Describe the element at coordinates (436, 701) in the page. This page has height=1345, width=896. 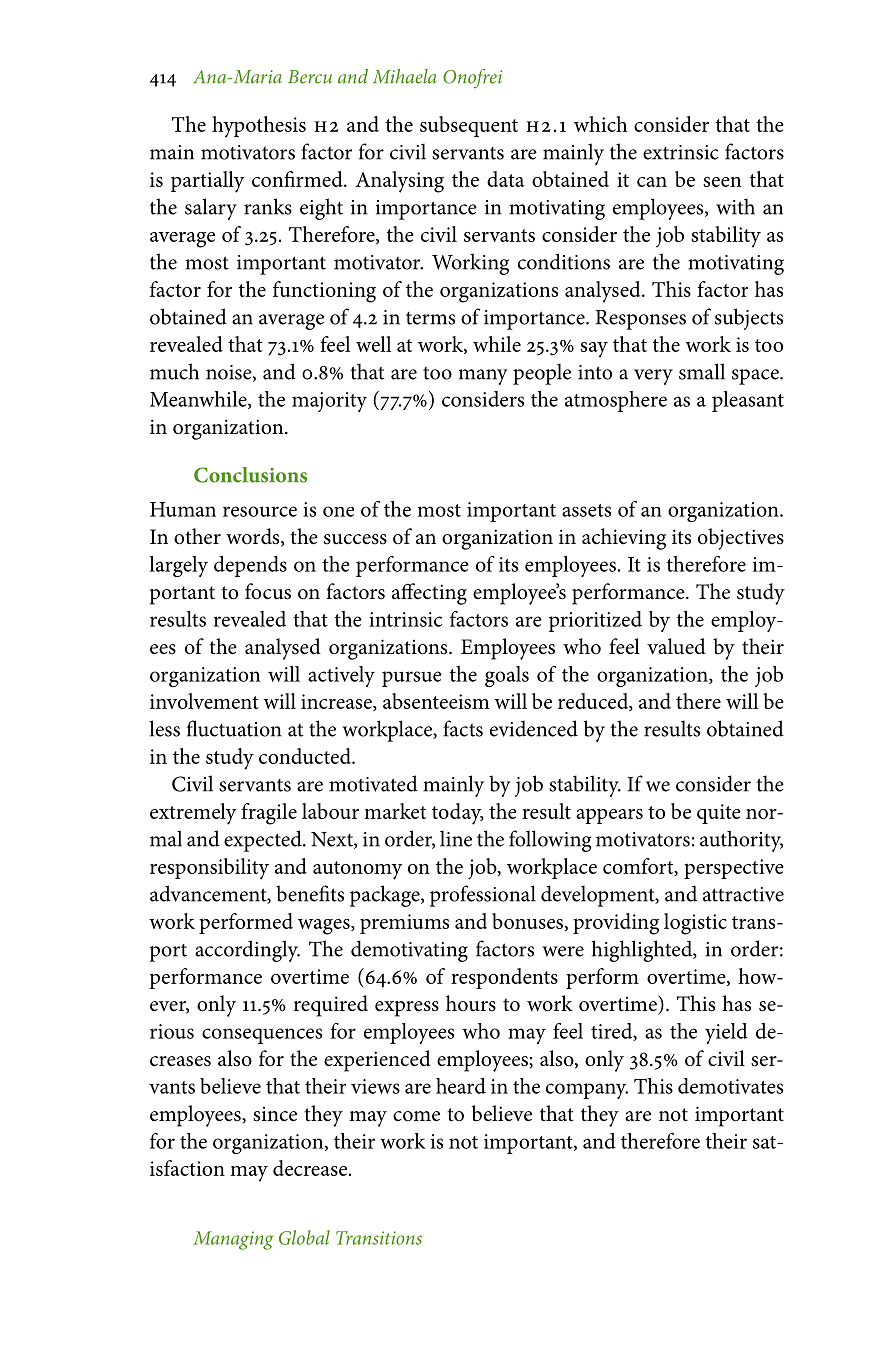
I see `absenteeism` at that location.
